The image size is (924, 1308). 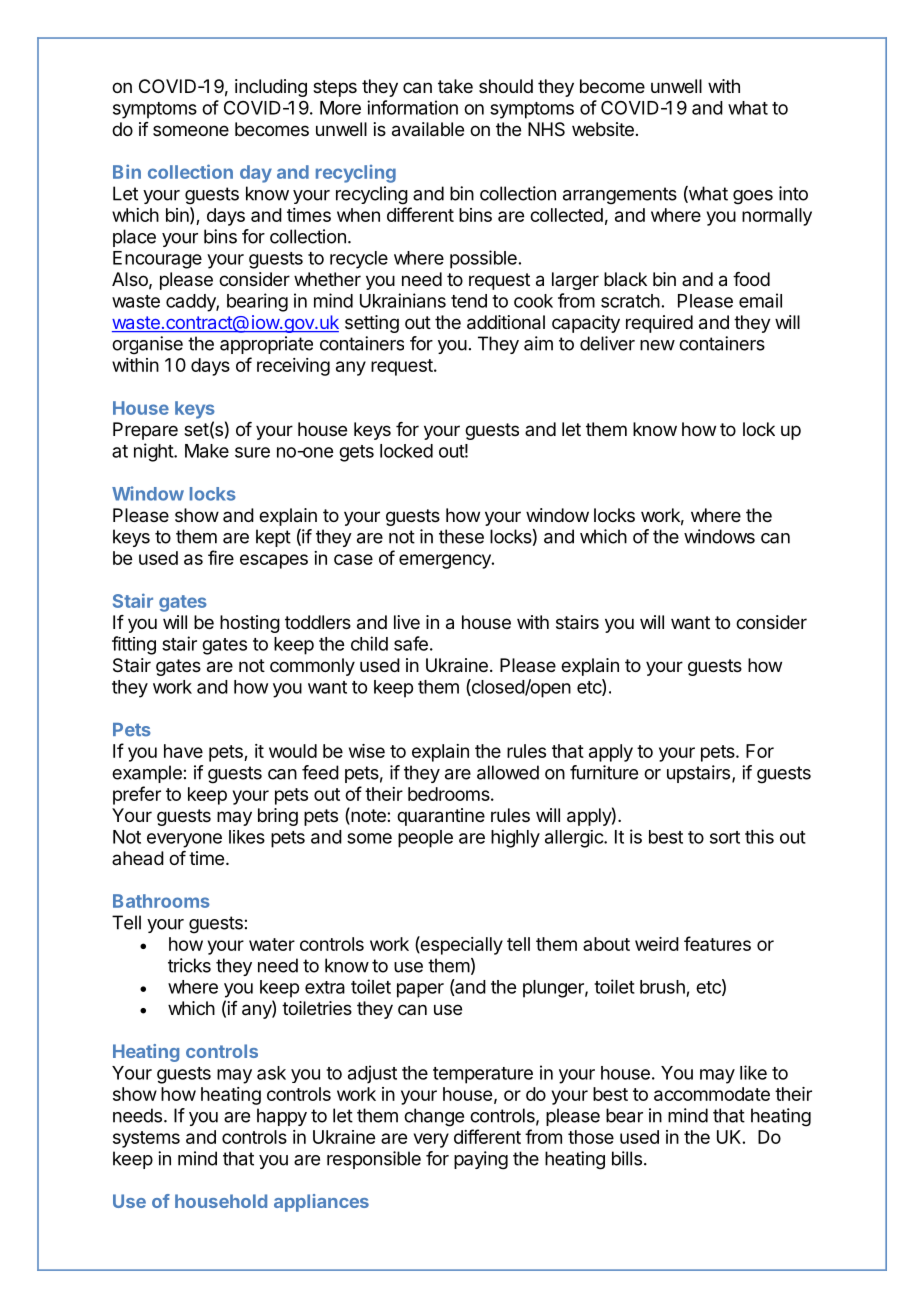 I want to click on furniture, so click(x=604, y=772).
